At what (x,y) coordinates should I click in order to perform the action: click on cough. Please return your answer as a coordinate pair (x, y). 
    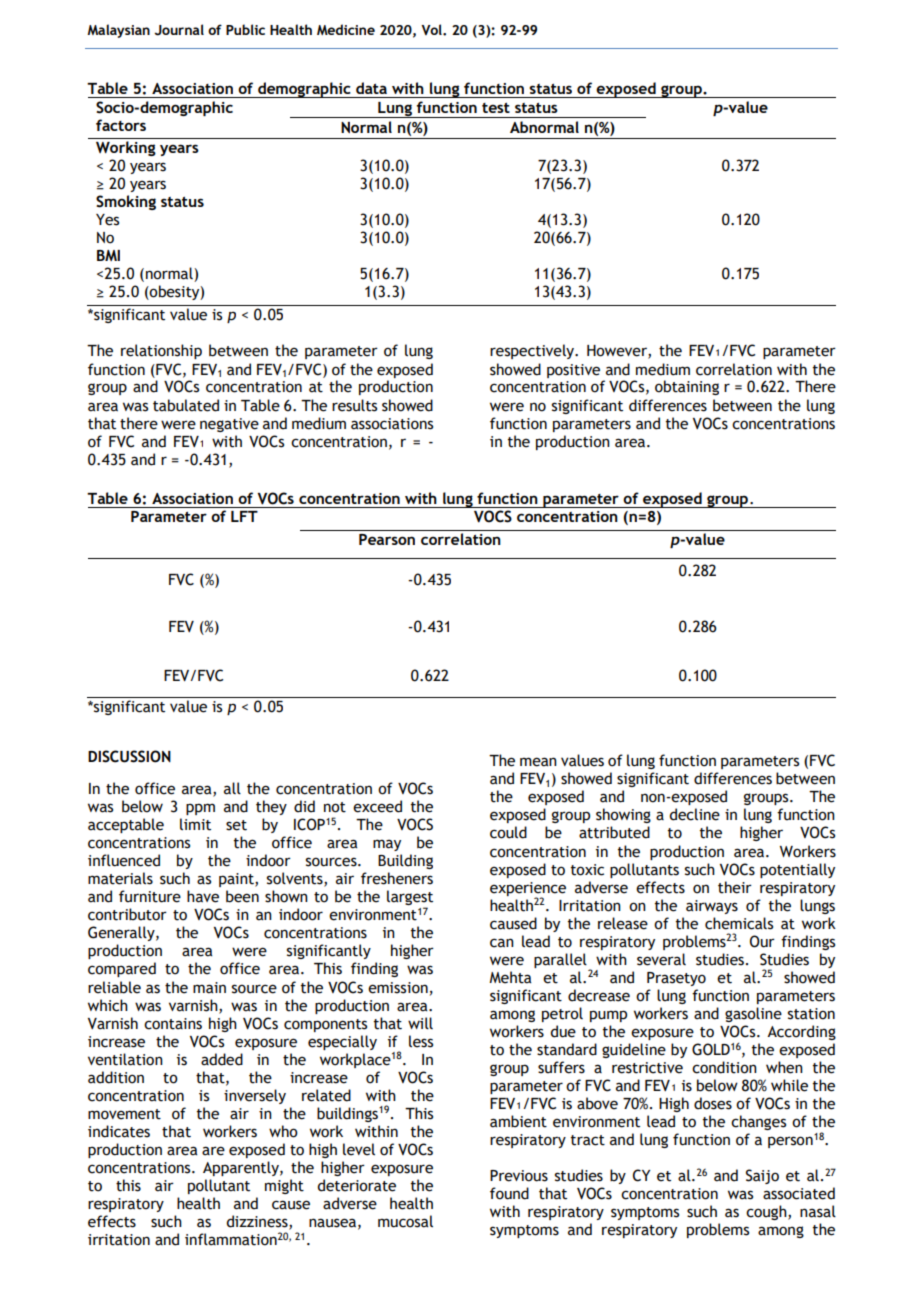
    Looking at the image, I should click on (767, 1212).
